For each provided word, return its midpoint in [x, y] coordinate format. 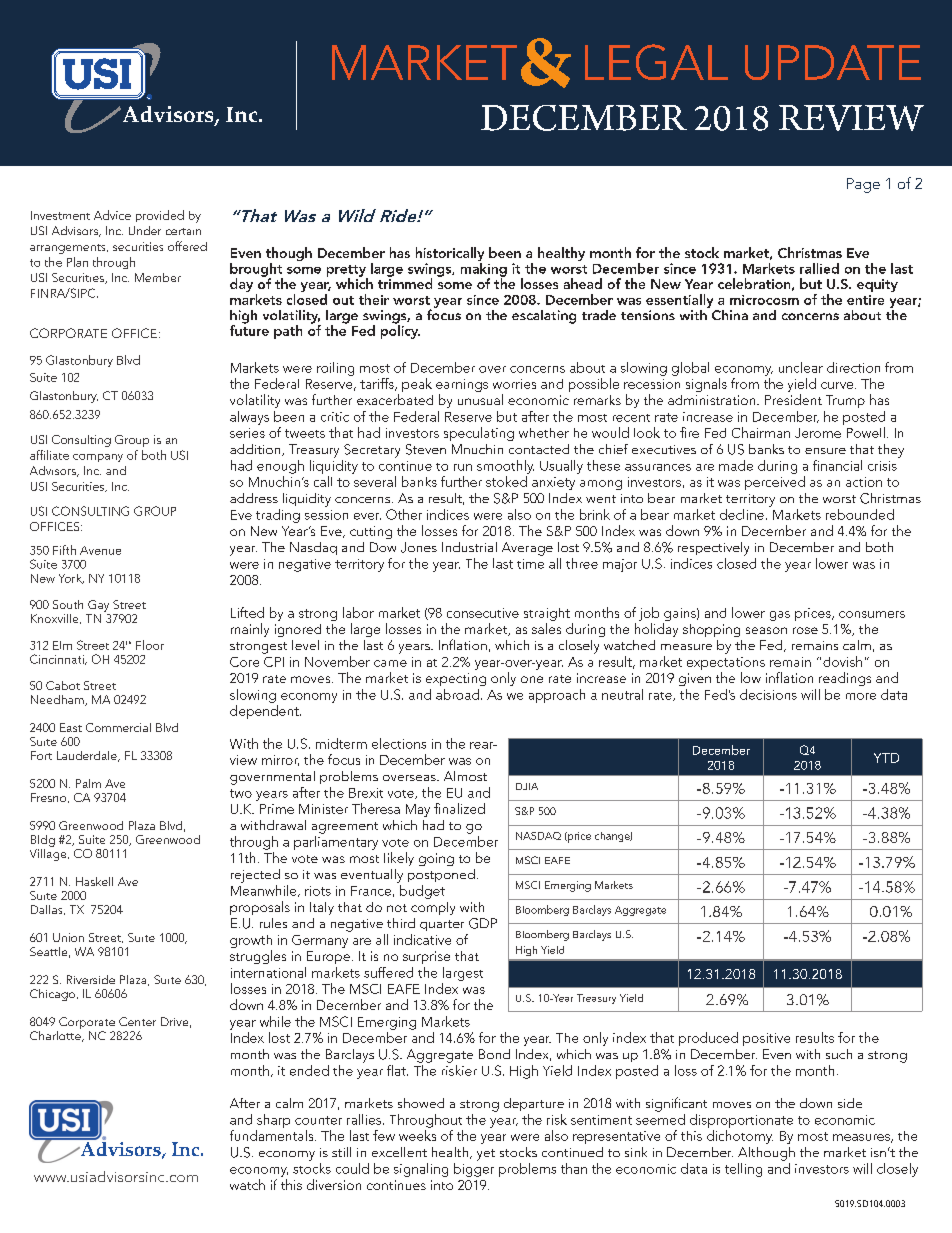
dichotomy [740, 1137]
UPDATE [833, 62]
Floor [150, 645]
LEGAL [656, 62]
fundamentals [273, 1135]
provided [160, 216]
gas [780, 616]
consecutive [483, 613]
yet [486, 1155]
